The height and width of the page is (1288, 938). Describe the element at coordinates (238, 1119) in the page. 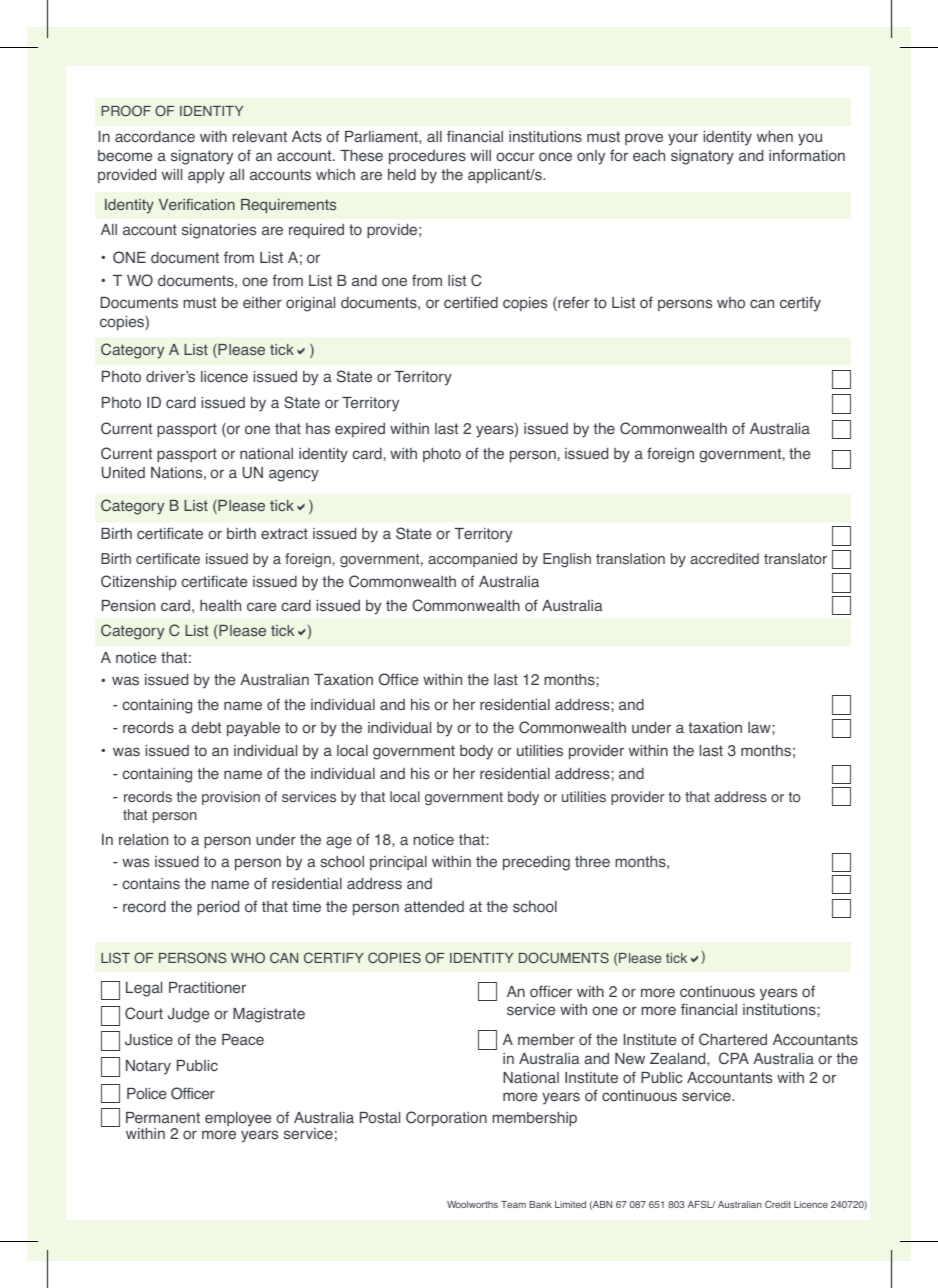

I see `employee` at that location.
